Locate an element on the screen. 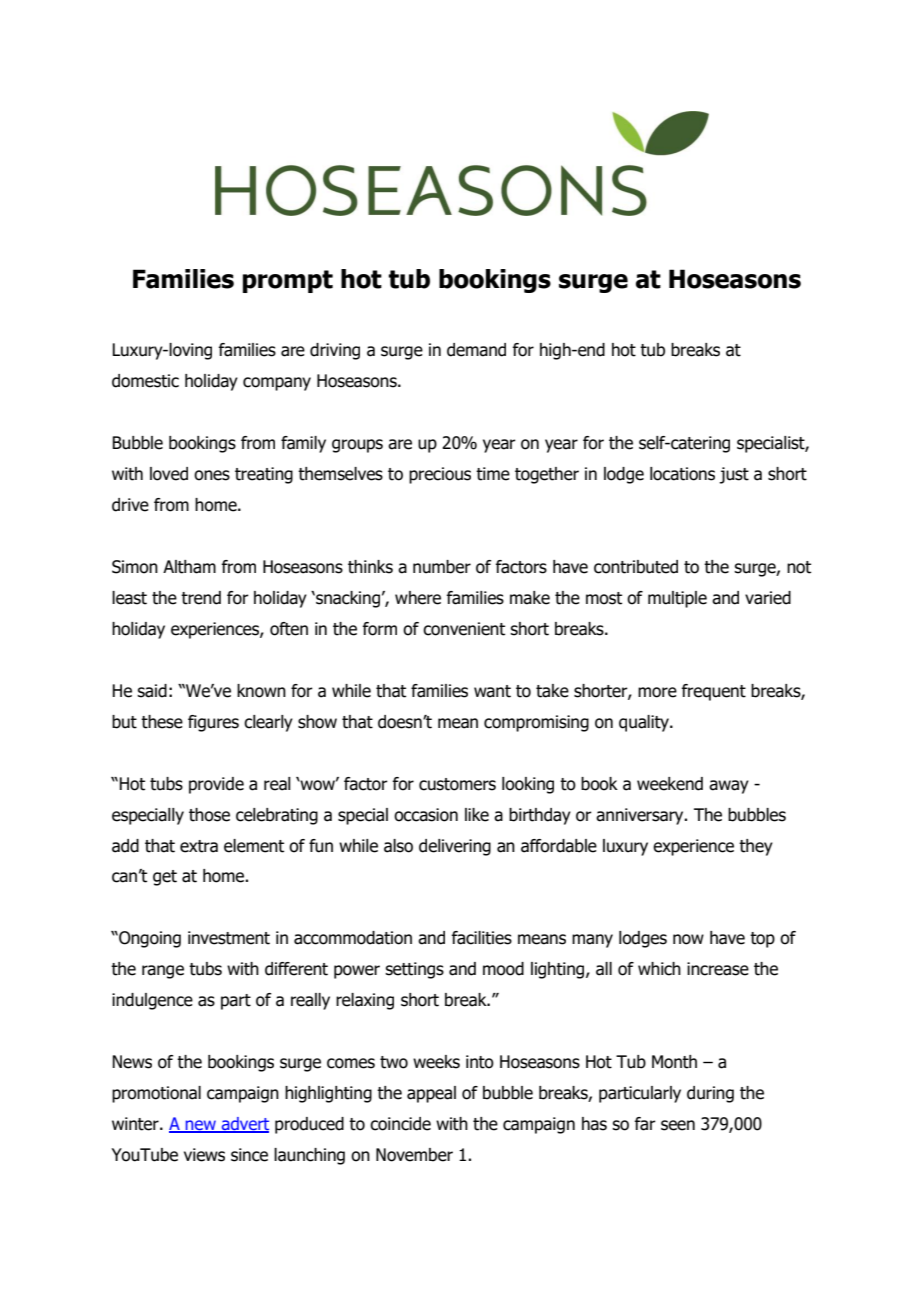 The height and width of the screenshot is (1308, 924). locations is located at coordinates (682, 474).
